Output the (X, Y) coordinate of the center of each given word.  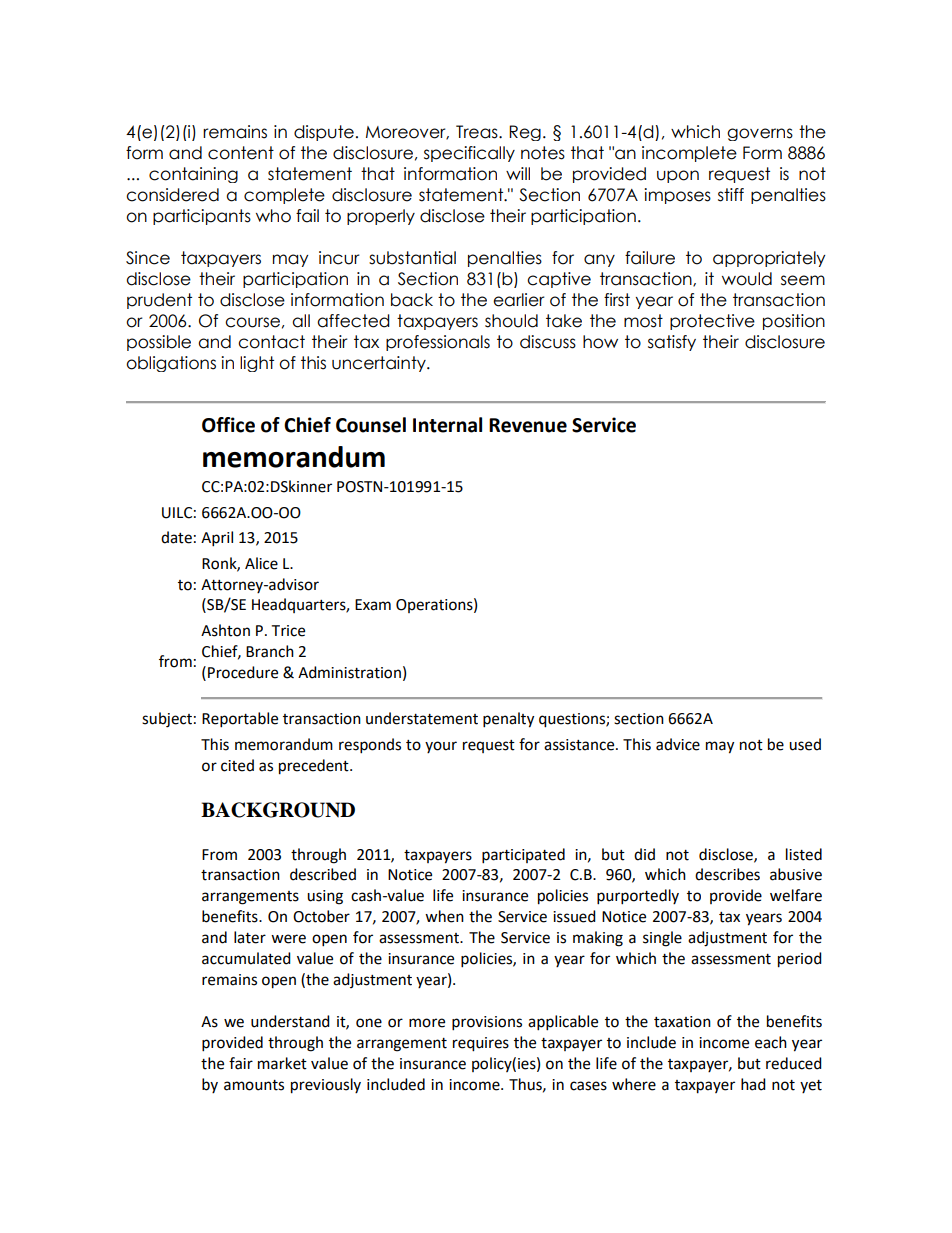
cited (237, 765)
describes (727, 874)
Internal (447, 425)
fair (241, 1063)
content (241, 153)
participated (523, 856)
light (257, 364)
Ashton (225, 630)
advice (678, 744)
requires (481, 1044)
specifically (469, 154)
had (753, 1084)
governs (760, 134)
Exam (373, 605)
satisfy (672, 343)
